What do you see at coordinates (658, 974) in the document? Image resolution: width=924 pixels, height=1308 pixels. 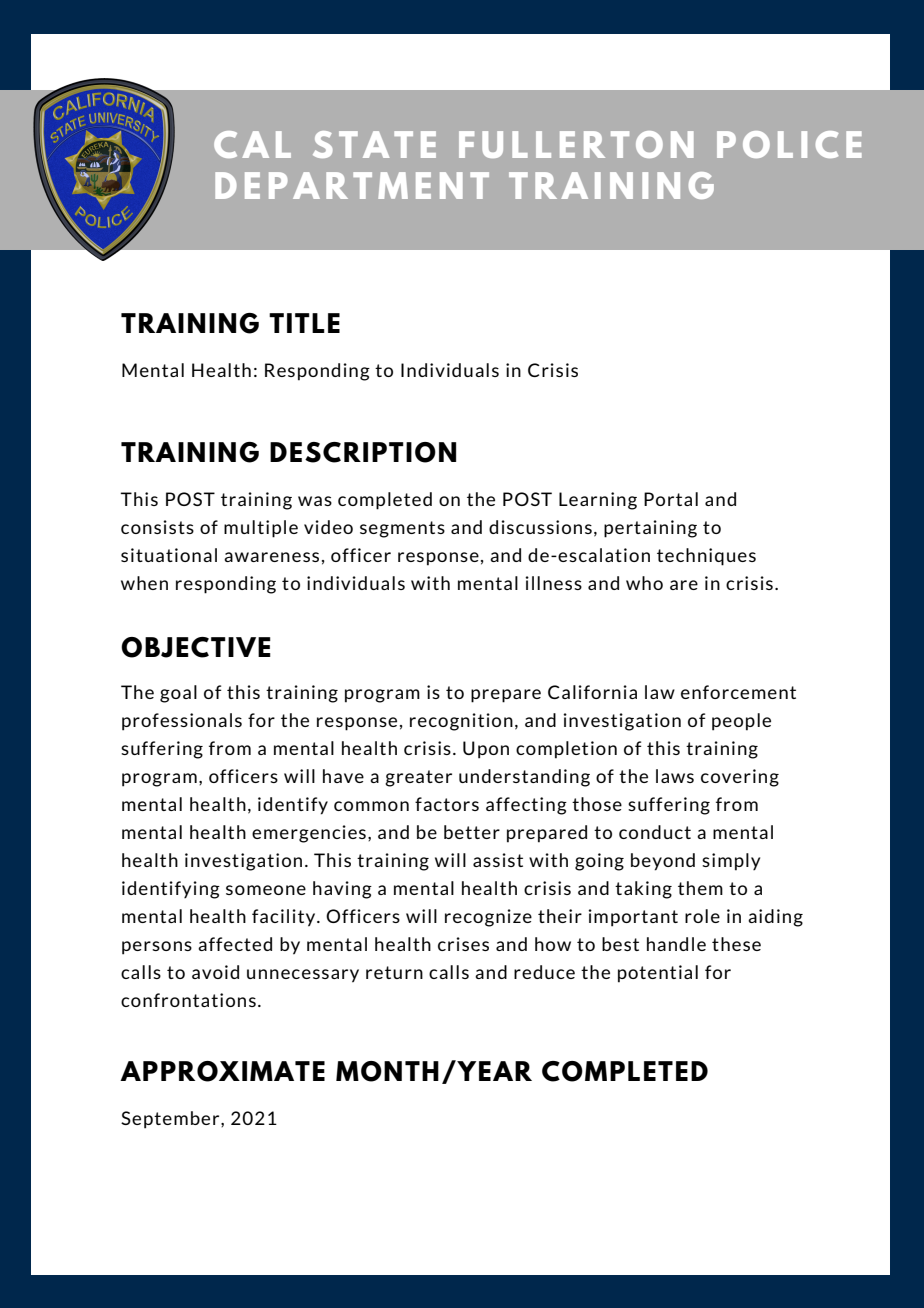 I see `potential` at bounding box center [658, 974].
